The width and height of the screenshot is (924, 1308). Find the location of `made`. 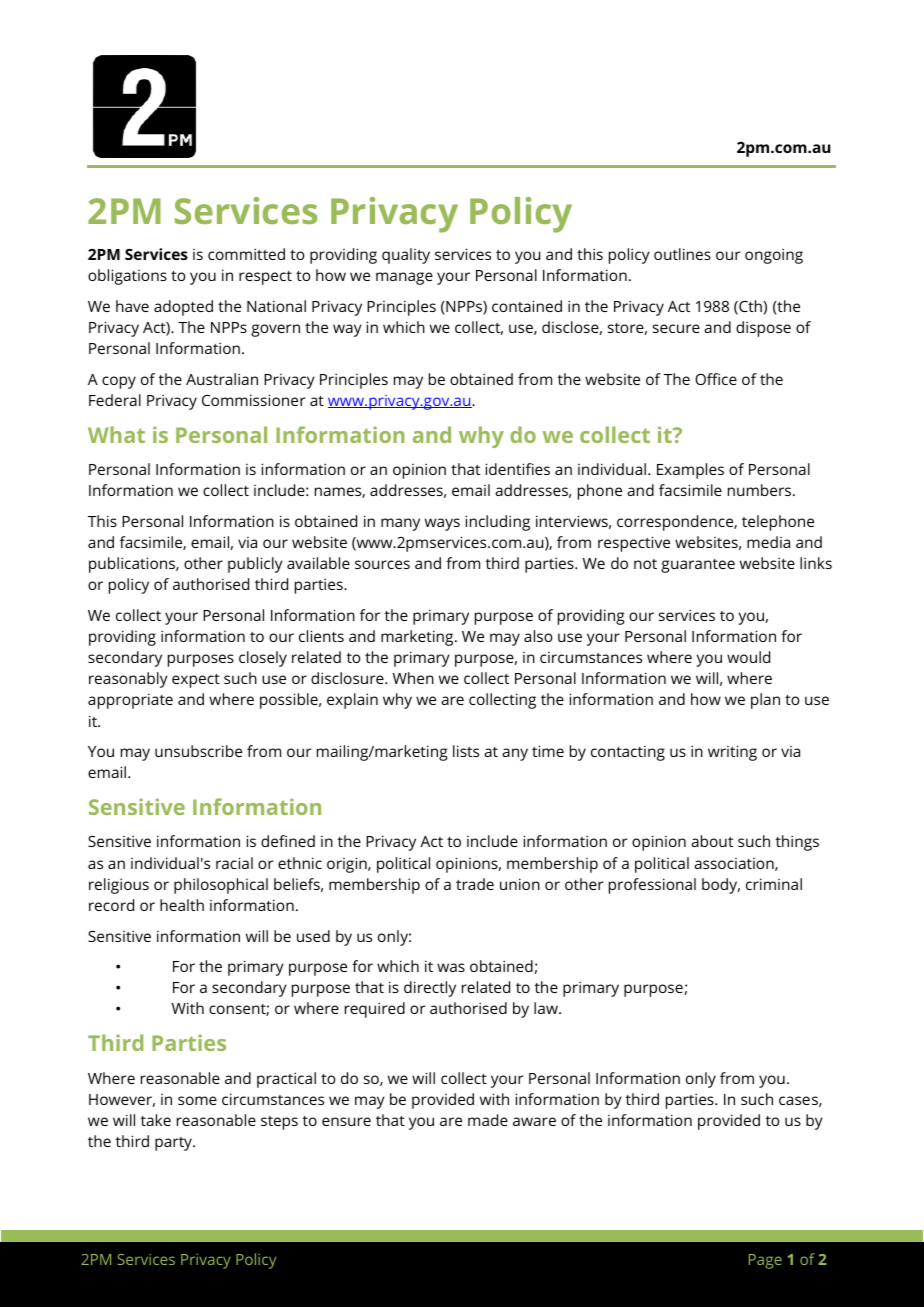

made is located at coordinates (488, 1120).
